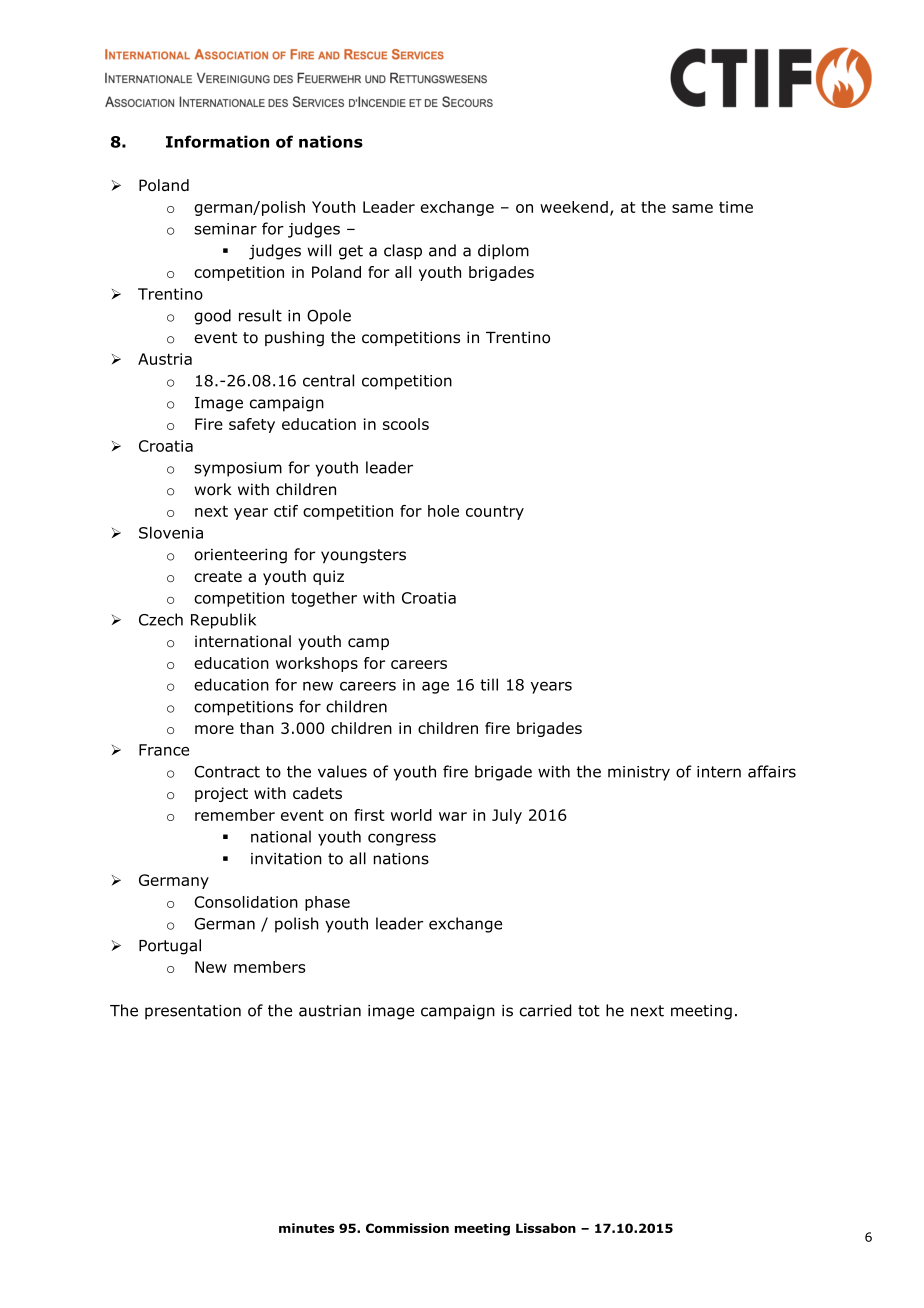 This page has width=924, height=1308. Describe the element at coordinates (403, 252) in the page. I see `clasp` at that location.
